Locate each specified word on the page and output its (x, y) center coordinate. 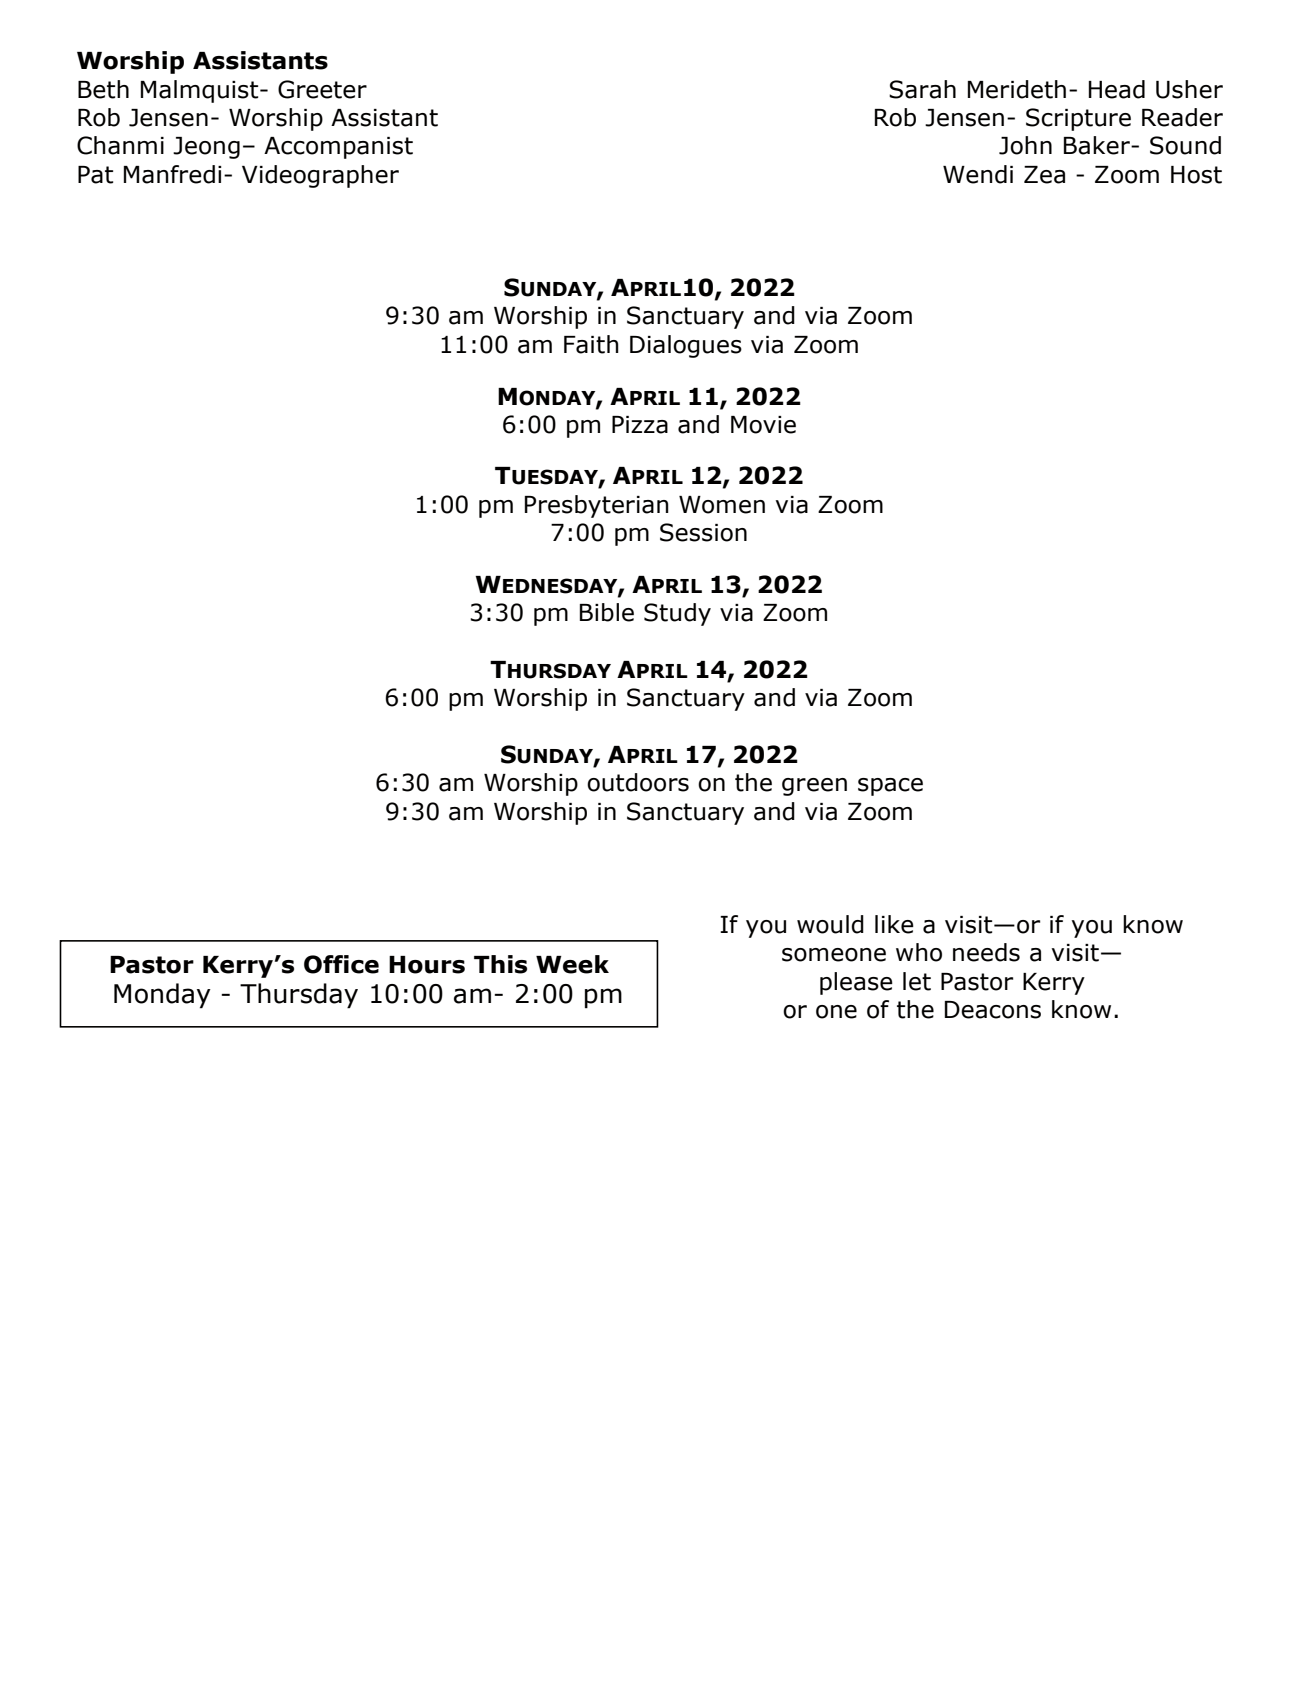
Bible (607, 612)
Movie (763, 425)
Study (677, 614)
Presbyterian (597, 506)
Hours (427, 965)
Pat (95, 175)
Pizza (640, 425)
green (814, 787)
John (1025, 145)
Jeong (206, 148)
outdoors (638, 782)
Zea (1044, 175)
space (890, 787)
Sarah (922, 89)
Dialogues (686, 346)
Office (341, 964)
